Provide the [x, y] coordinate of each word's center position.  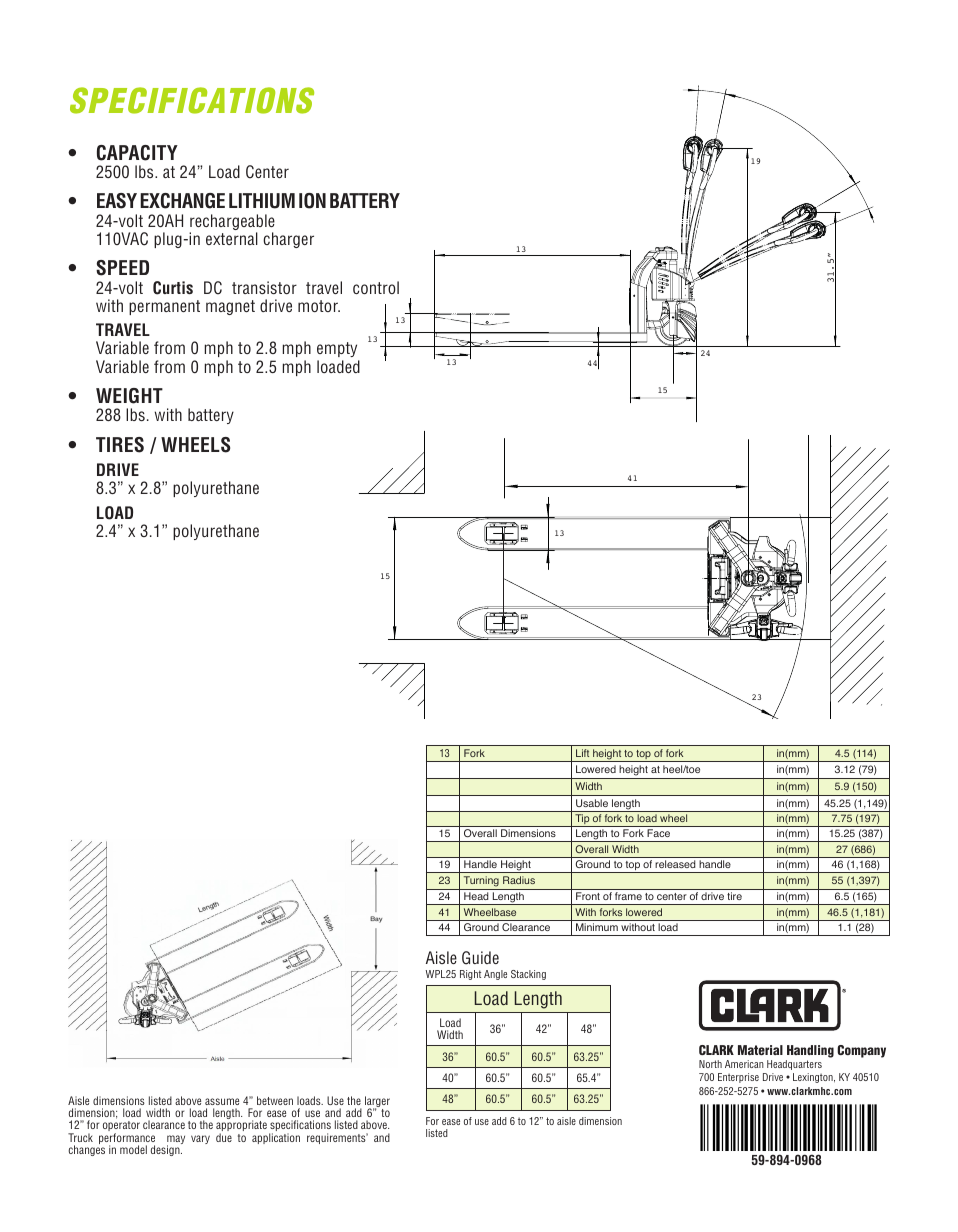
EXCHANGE [182, 201]
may [176, 1141]
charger [288, 240]
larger [377, 1103]
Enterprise [738, 1078]
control [376, 287]
